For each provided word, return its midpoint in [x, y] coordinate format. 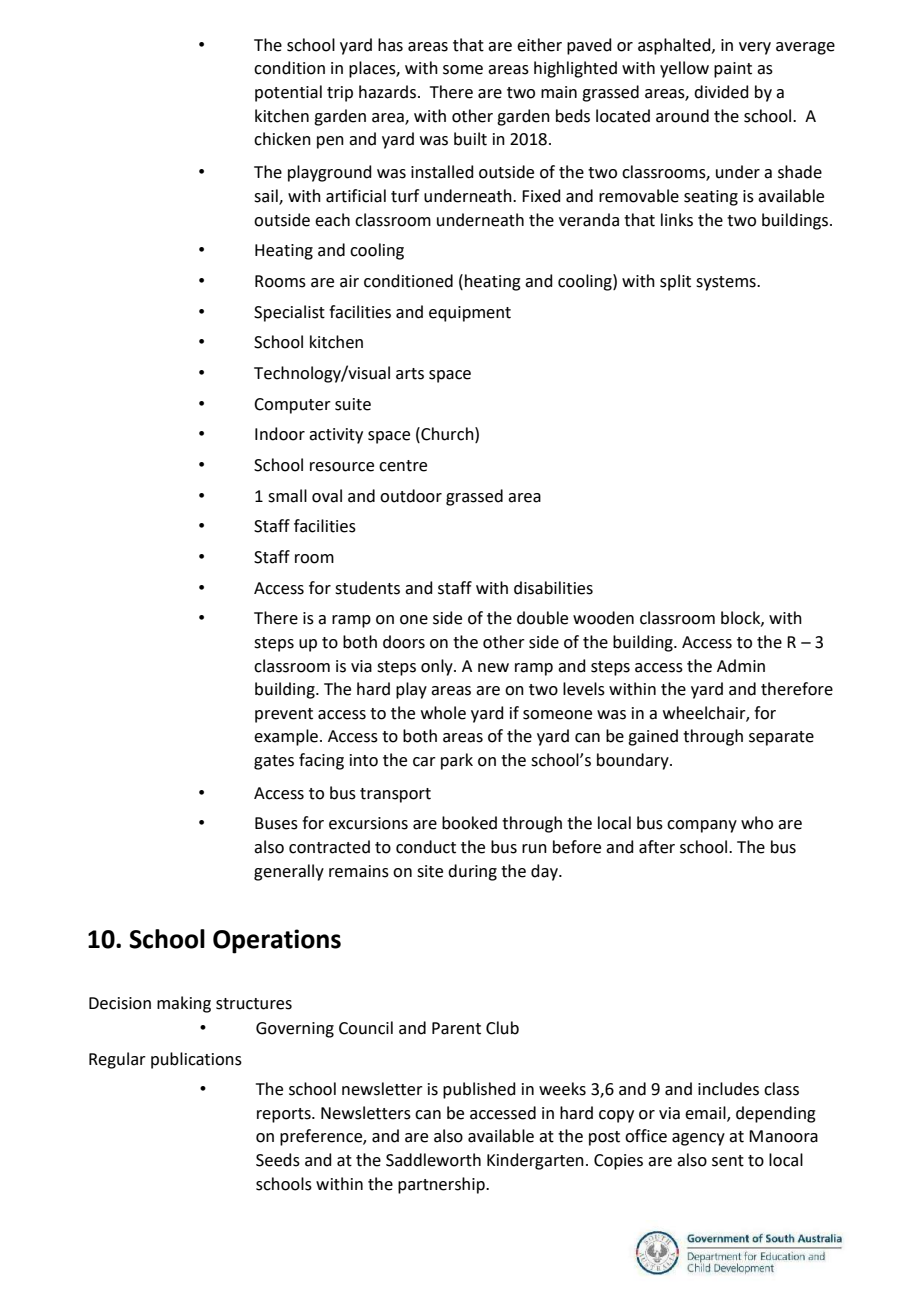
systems [727, 283]
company [702, 826]
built [470, 139]
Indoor [280, 434]
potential [288, 93]
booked [469, 823]
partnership [442, 1185]
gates [274, 762]
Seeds [278, 1160]
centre [403, 466]
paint [733, 70]
